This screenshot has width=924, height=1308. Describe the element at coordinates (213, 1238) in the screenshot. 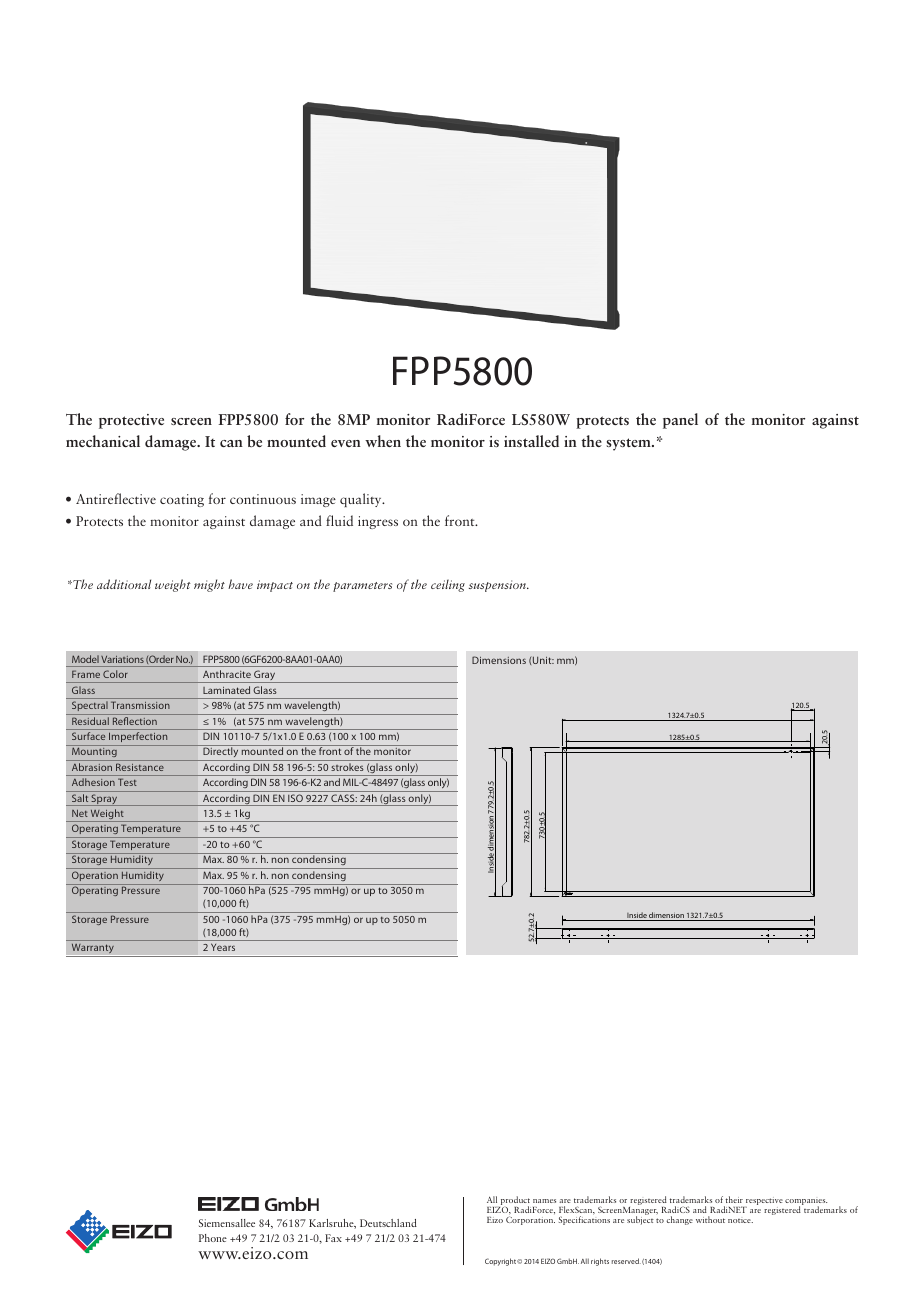

I see `Phone` at that location.
